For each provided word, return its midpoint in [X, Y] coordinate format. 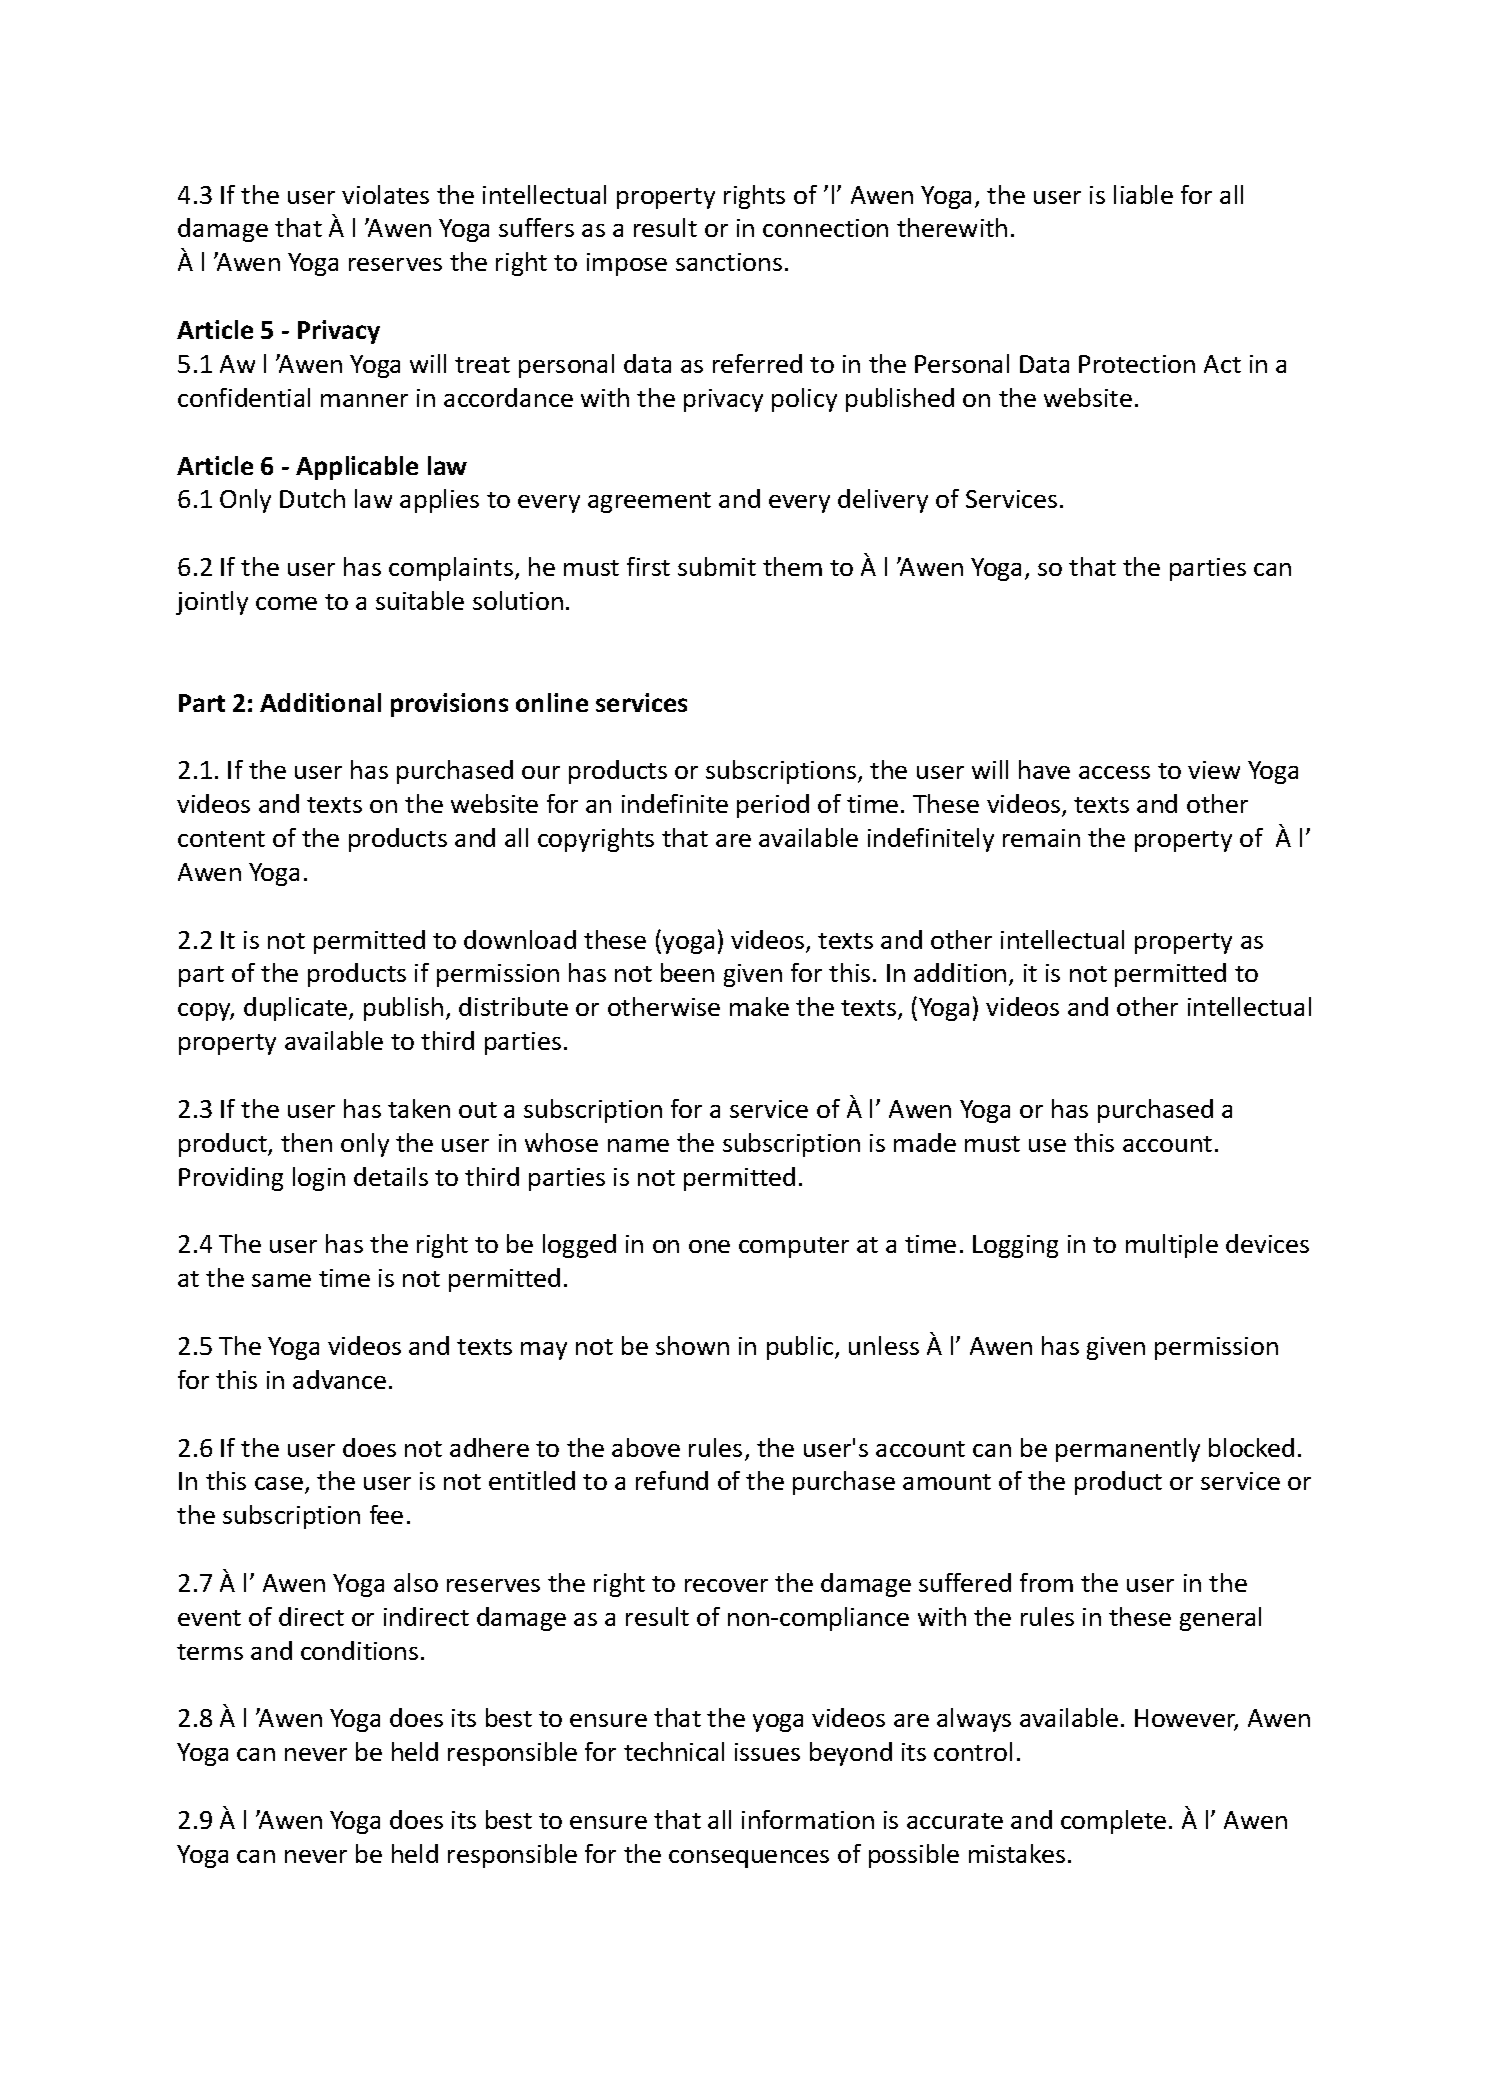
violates [385, 194]
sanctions [729, 262]
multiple [1172, 1246]
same [281, 1280]
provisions [449, 705]
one [709, 1246]
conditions [359, 1650]
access [1114, 772]
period [773, 806]
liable [1143, 194]
